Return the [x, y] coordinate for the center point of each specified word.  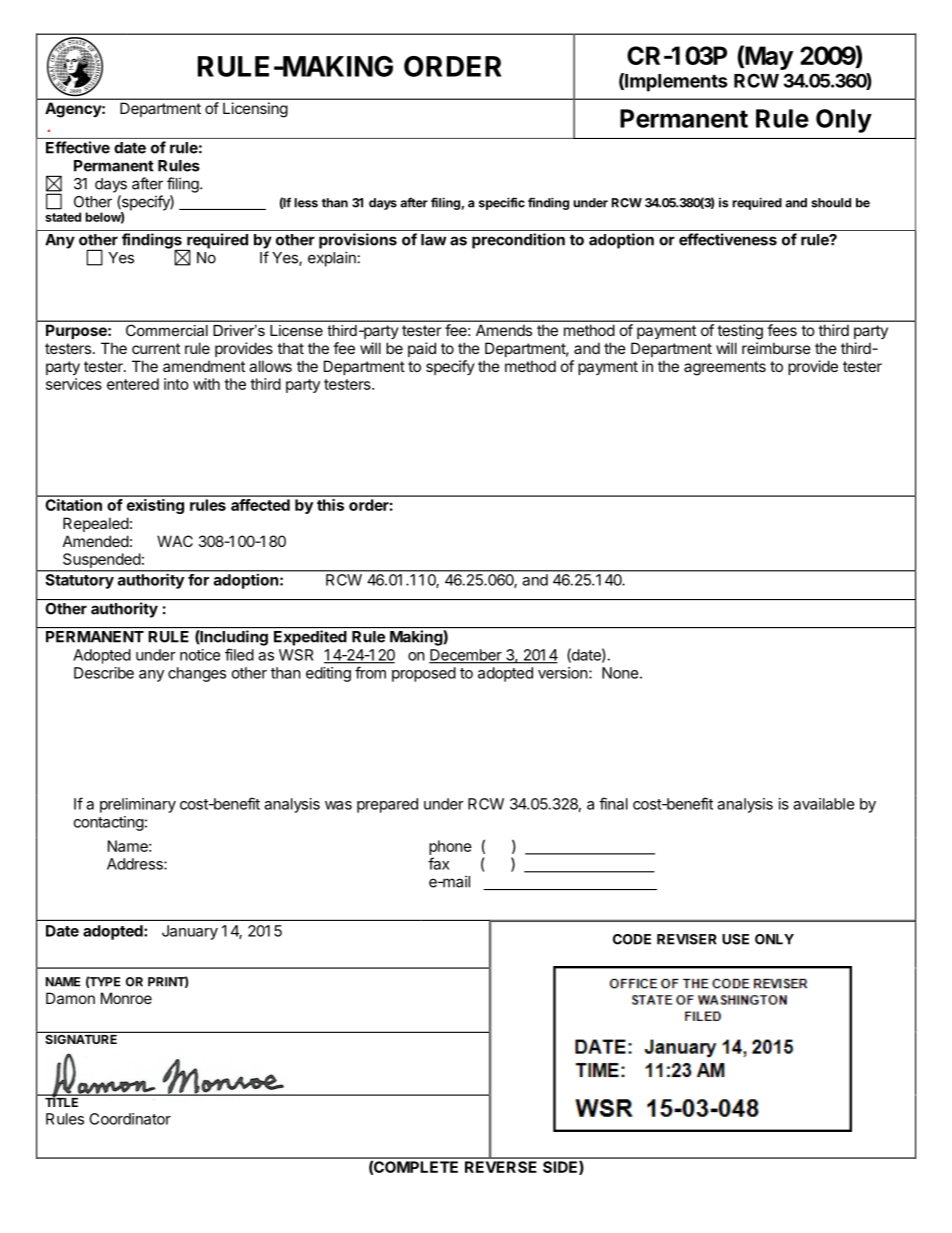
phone [450, 847]
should [831, 203]
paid [422, 349]
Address [136, 864]
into [176, 384]
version [563, 673]
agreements [725, 368]
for [198, 580]
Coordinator [130, 1119]
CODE [632, 939]
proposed [424, 674]
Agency [74, 110]
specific [502, 203]
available [824, 804]
